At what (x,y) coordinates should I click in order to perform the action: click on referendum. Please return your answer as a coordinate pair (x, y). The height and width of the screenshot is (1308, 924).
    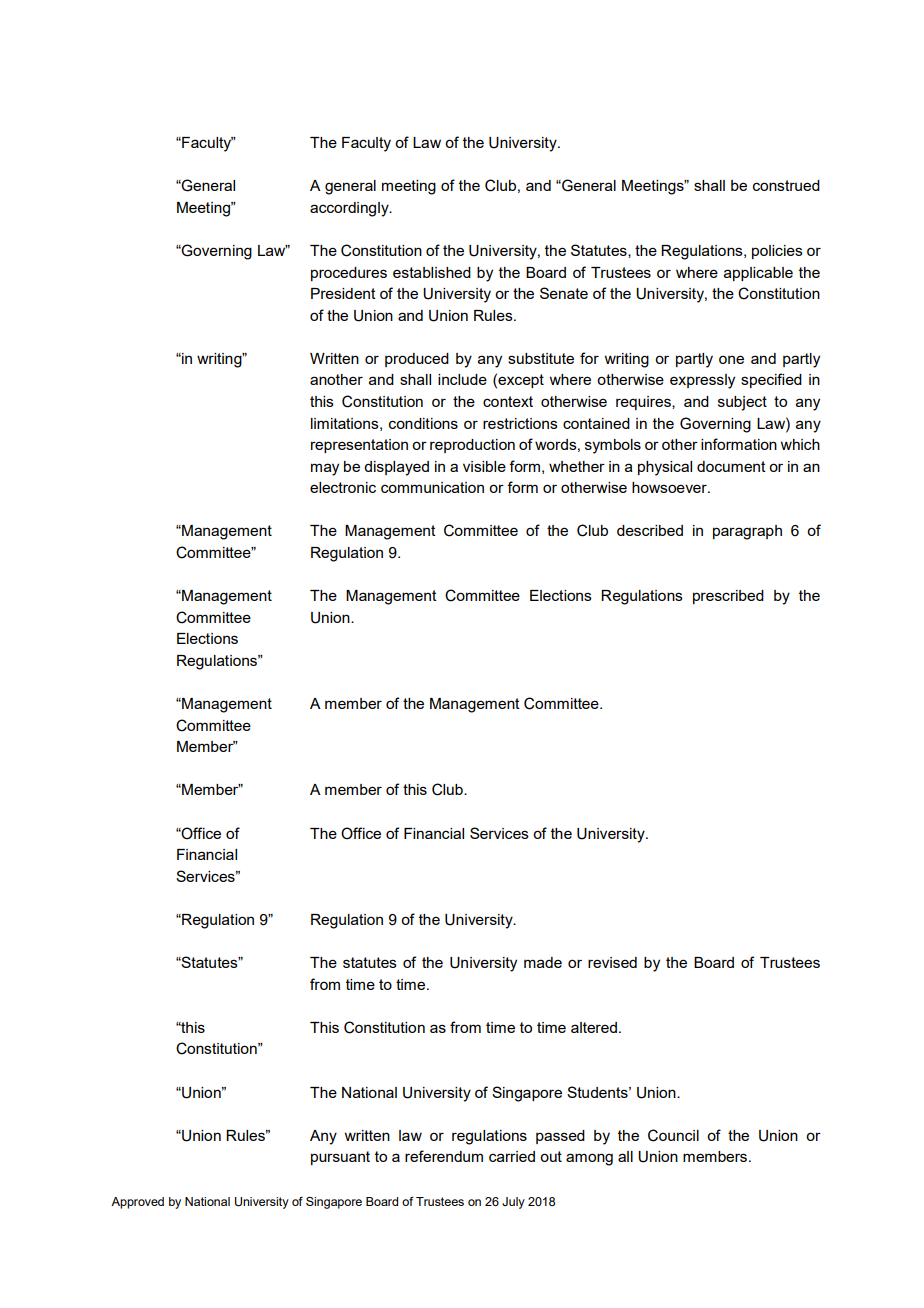
    Looking at the image, I should click on (444, 1156).
